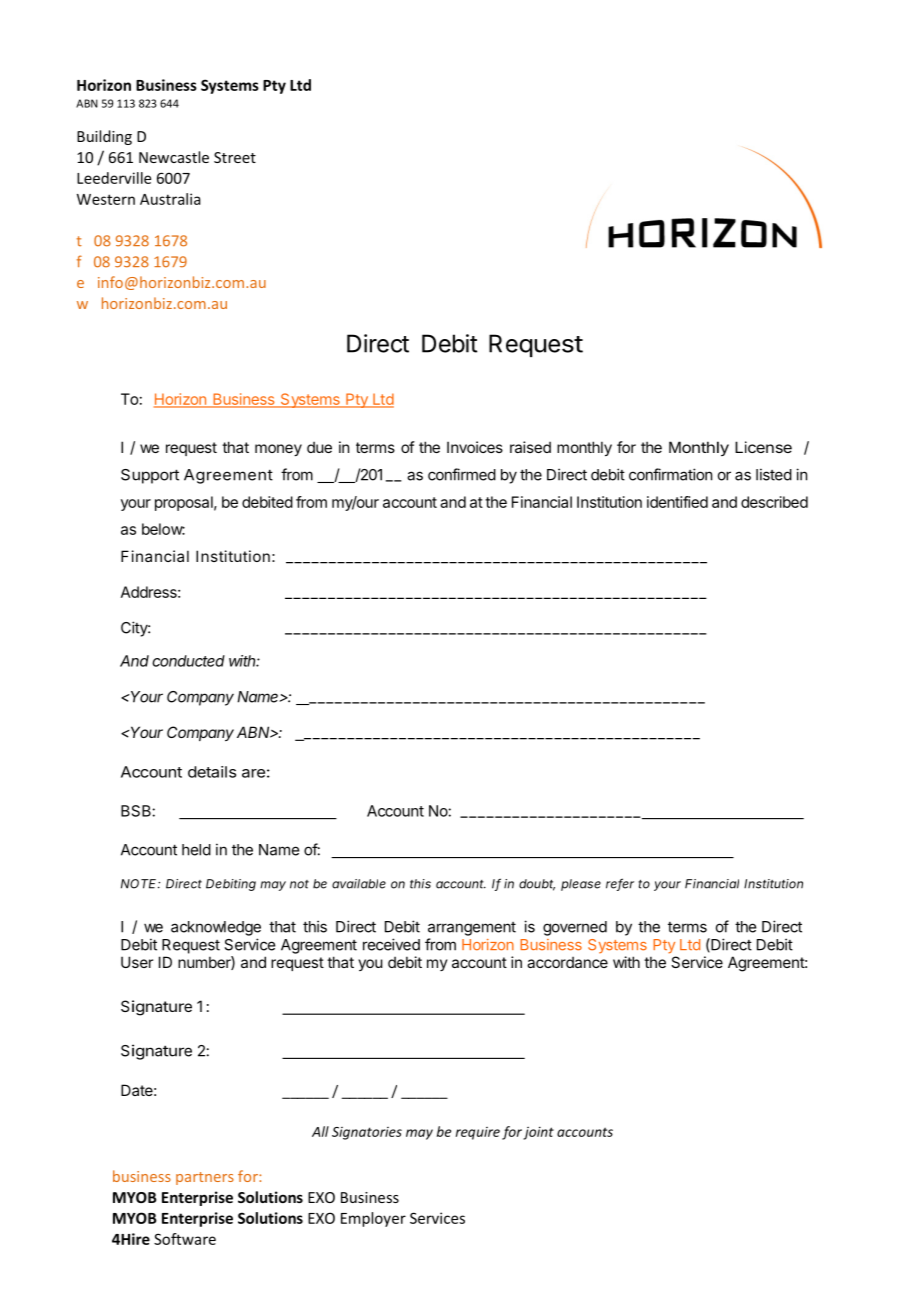  What do you see at coordinates (235, 157) in the document?
I see `Street` at bounding box center [235, 157].
